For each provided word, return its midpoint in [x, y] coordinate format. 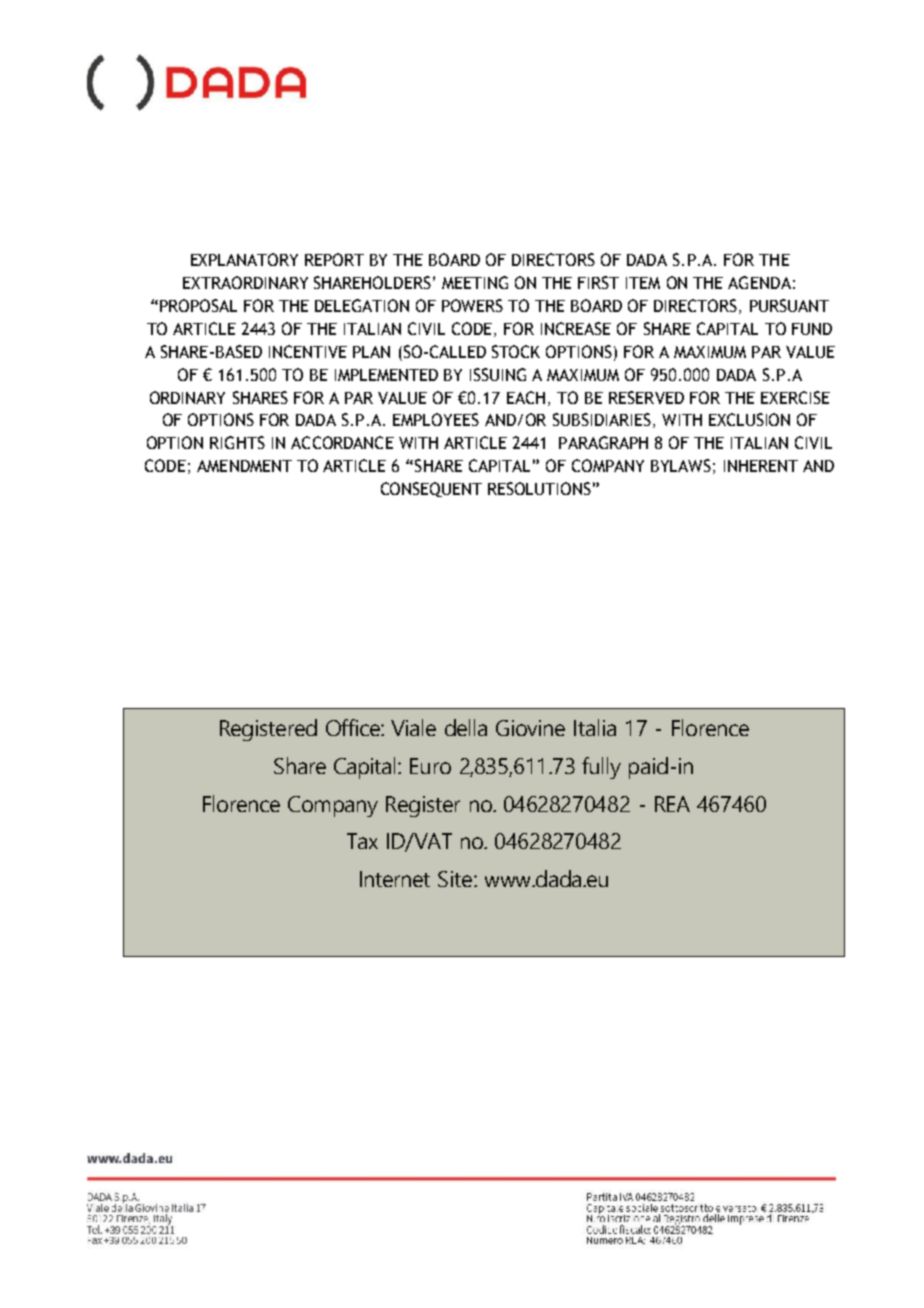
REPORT [334, 259]
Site [456, 879]
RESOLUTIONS [539, 488]
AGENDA [759, 282]
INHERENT [761, 466]
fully [601, 768]
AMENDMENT [244, 466]
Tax [362, 841]
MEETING [475, 282]
